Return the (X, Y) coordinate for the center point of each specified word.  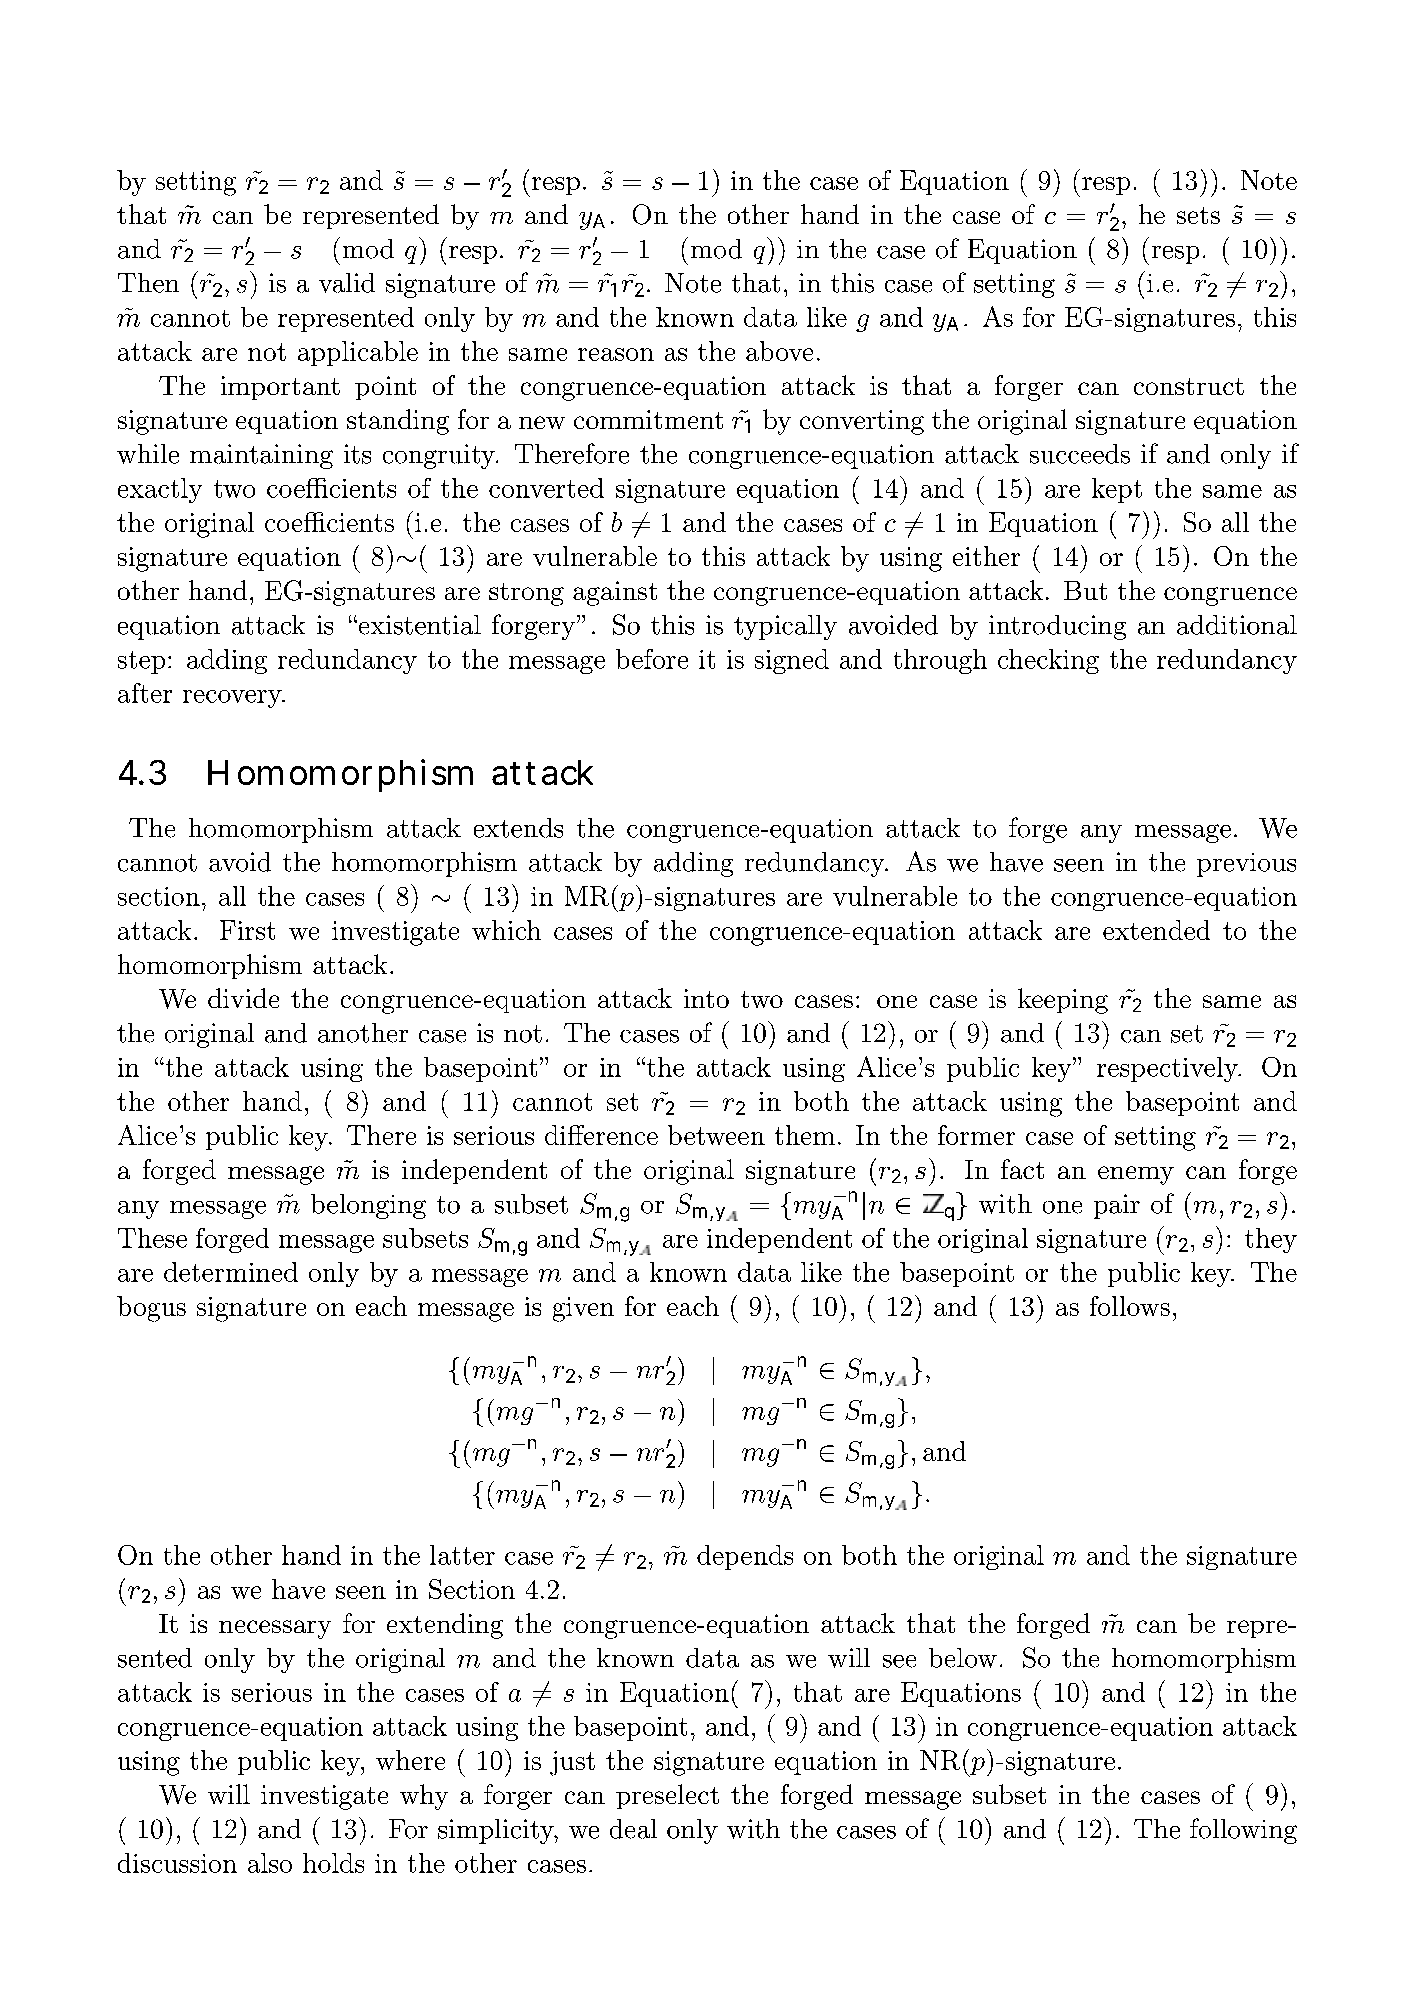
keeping (1063, 1001)
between (716, 1135)
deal (633, 1829)
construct (1189, 386)
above (779, 351)
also (270, 1863)
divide (243, 998)
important (280, 388)
